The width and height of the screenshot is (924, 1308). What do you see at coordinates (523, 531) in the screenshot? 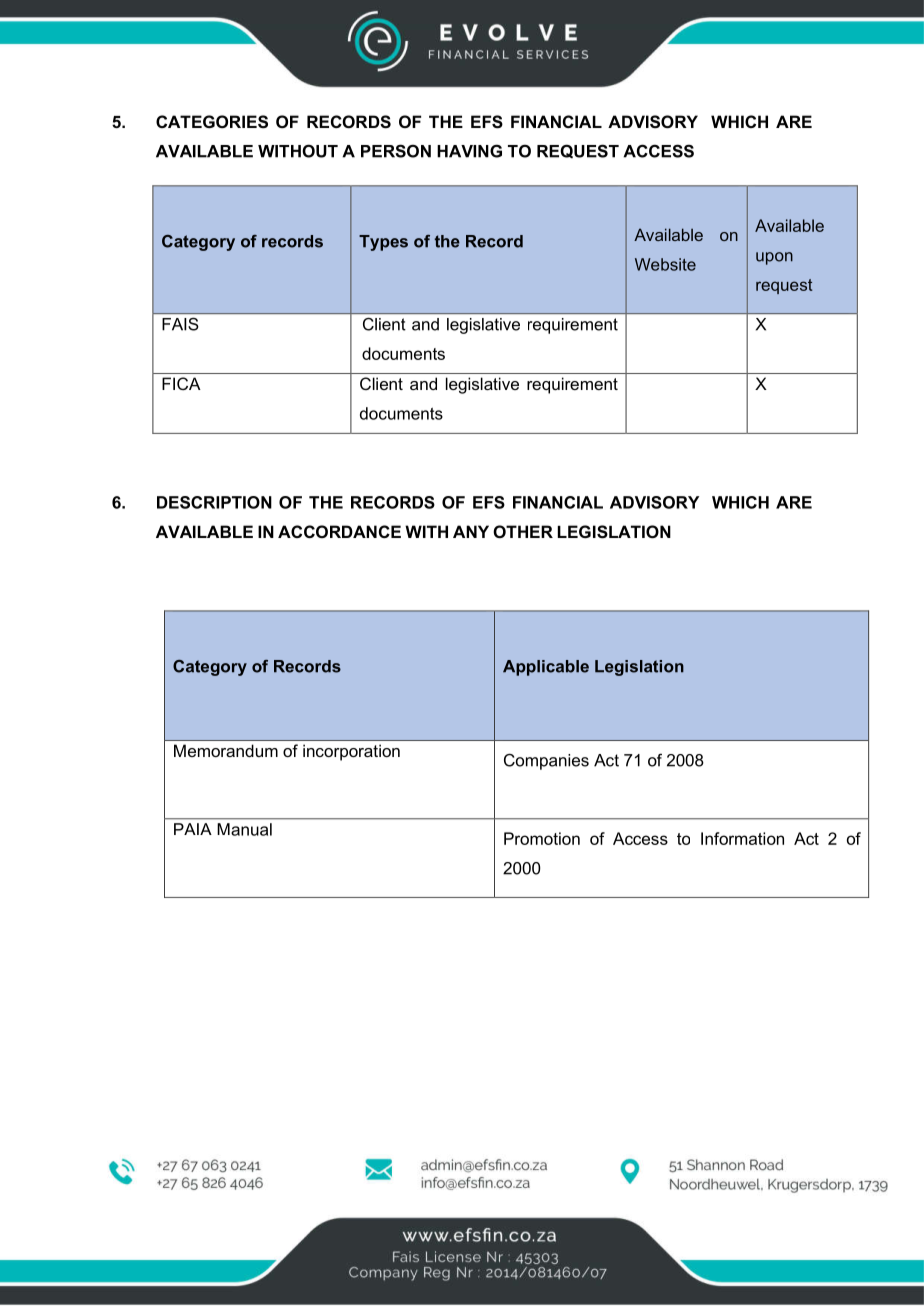
I see `OTHER` at bounding box center [523, 531].
